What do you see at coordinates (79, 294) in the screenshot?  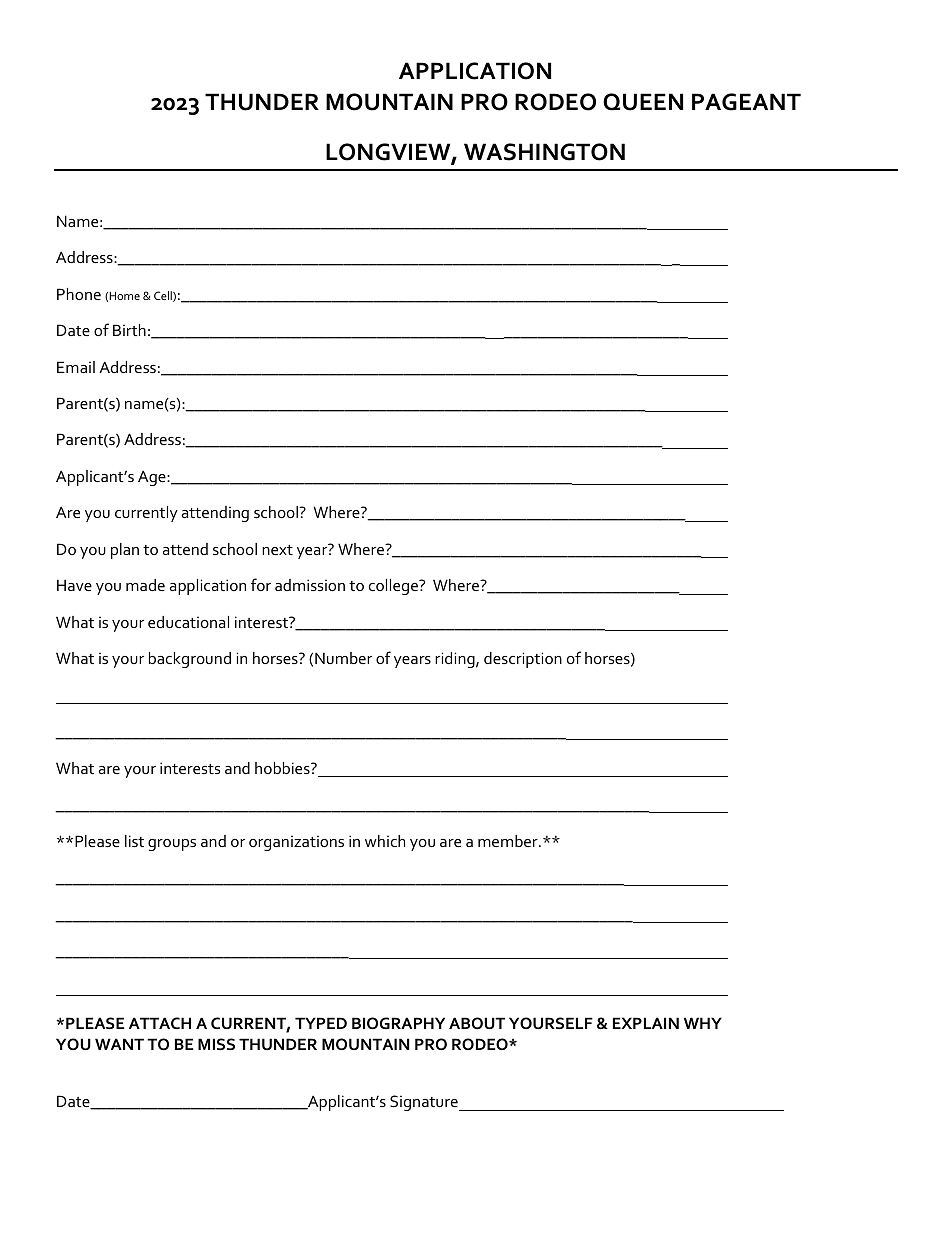 I see `Phone` at bounding box center [79, 294].
